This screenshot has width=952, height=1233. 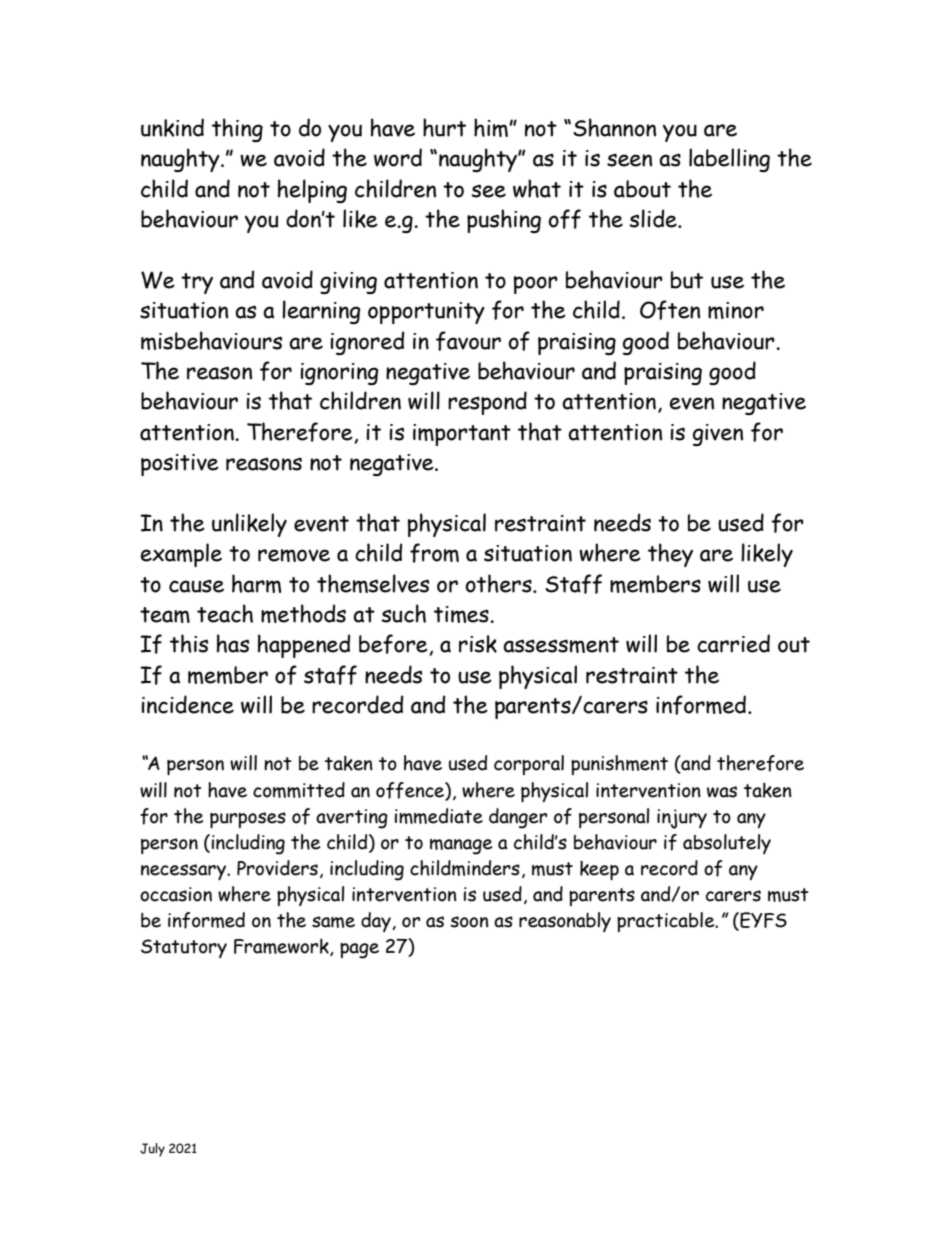 What do you see at coordinates (667, 922) in the screenshot?
I see `practicable` at bounding box center [667, 922].
